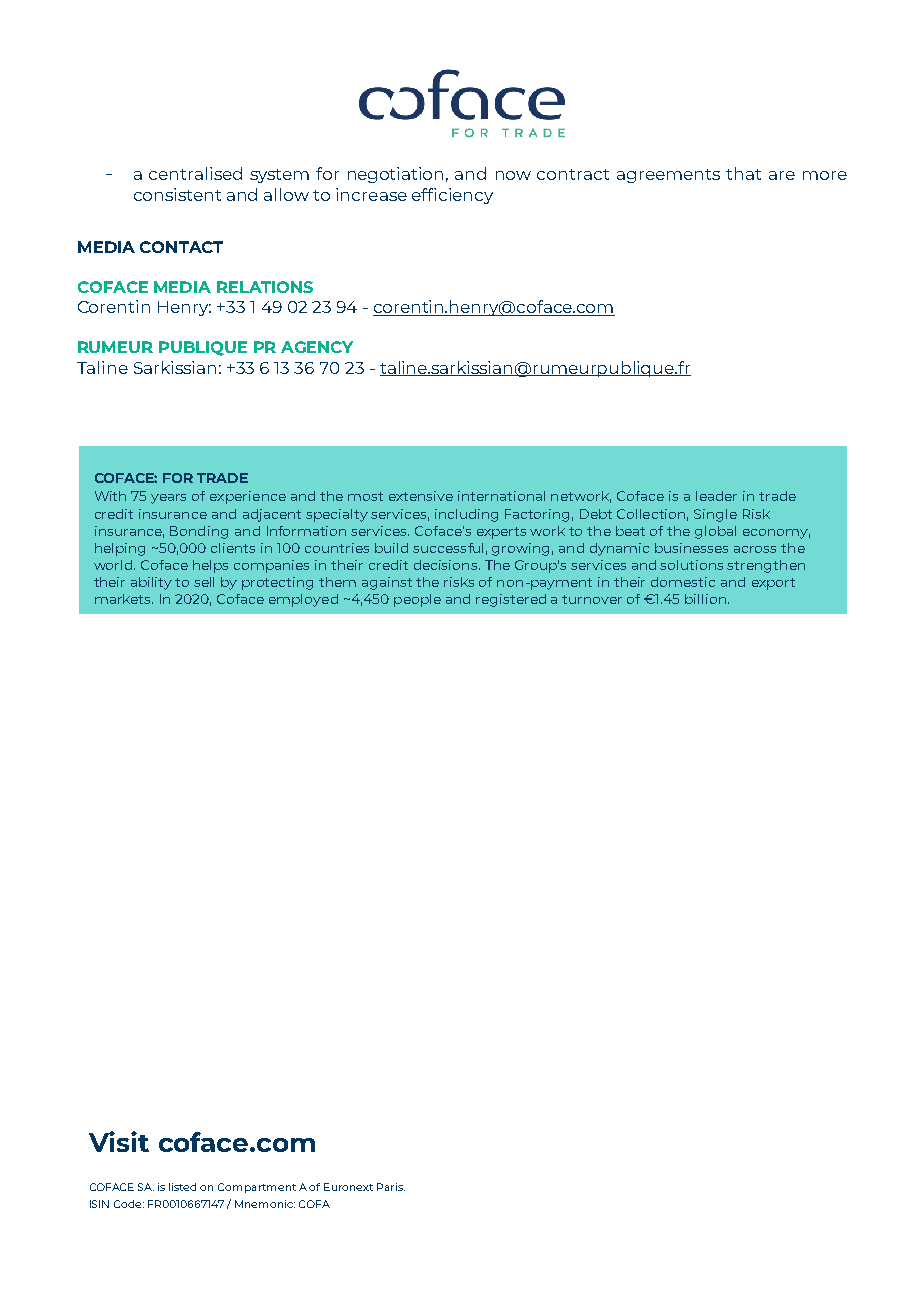 This screenshot has height=1308, width=924. Describe the element at coordinates (257, 1188) in the screenshot. I see `Compartment` at that location.
